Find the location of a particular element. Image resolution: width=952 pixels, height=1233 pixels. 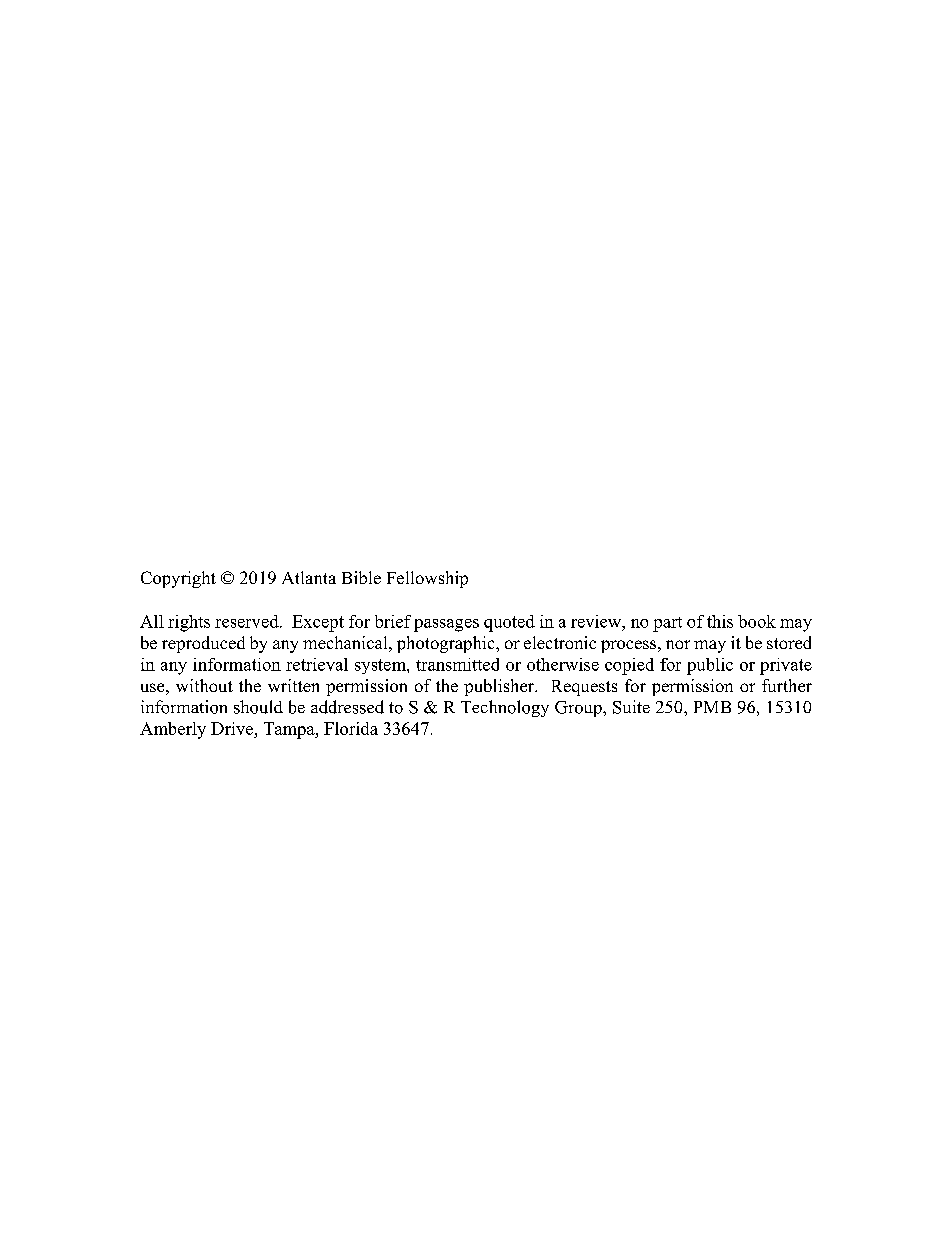

photographic is located at coordinates (447, 644).
